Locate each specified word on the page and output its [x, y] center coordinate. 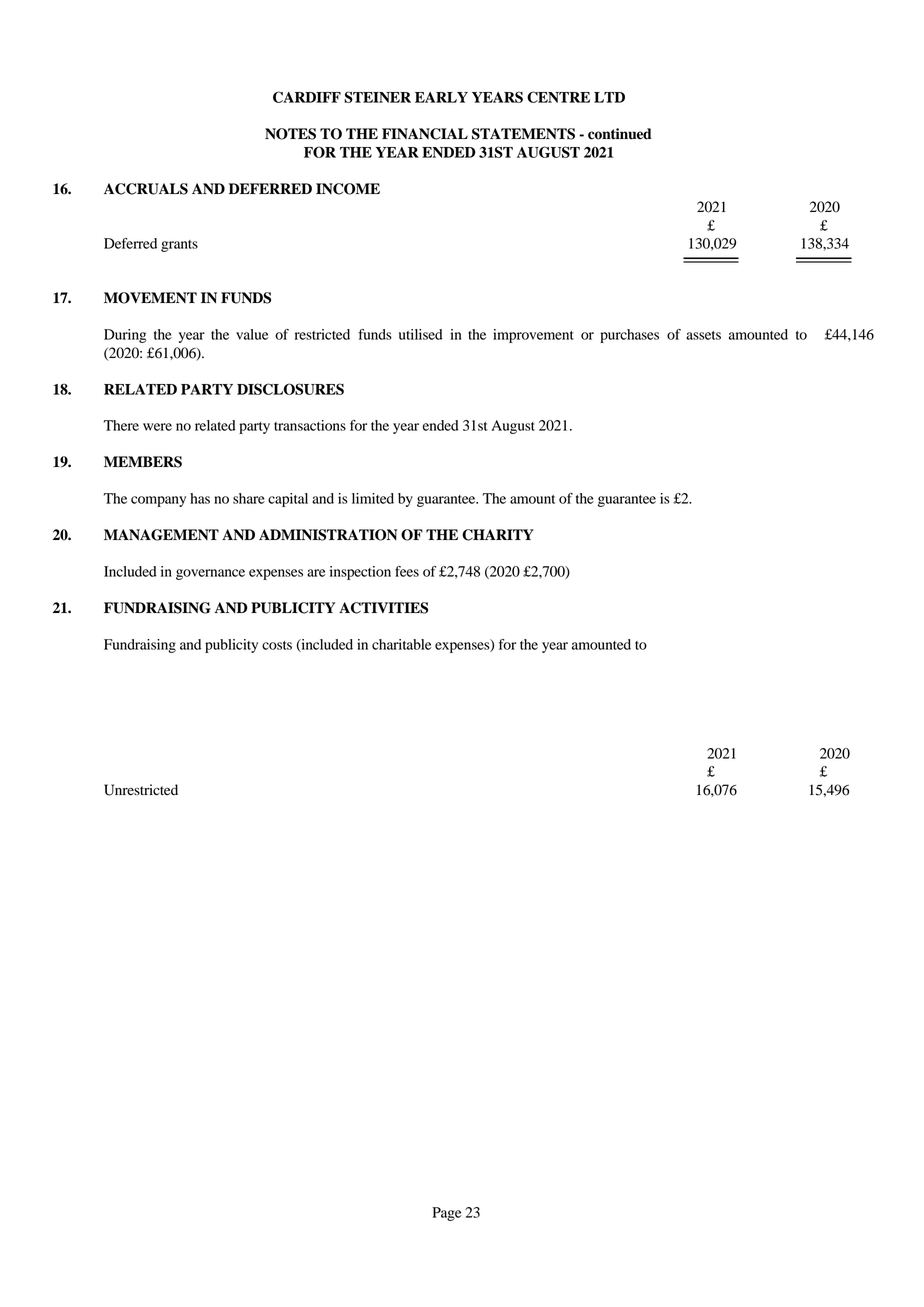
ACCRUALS [146, 189]
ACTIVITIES [383, 608]
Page [447, 1214]
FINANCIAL [425, 134]
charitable [402, 644]
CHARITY [498, 535]
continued [620, 134]
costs [277, 645]
